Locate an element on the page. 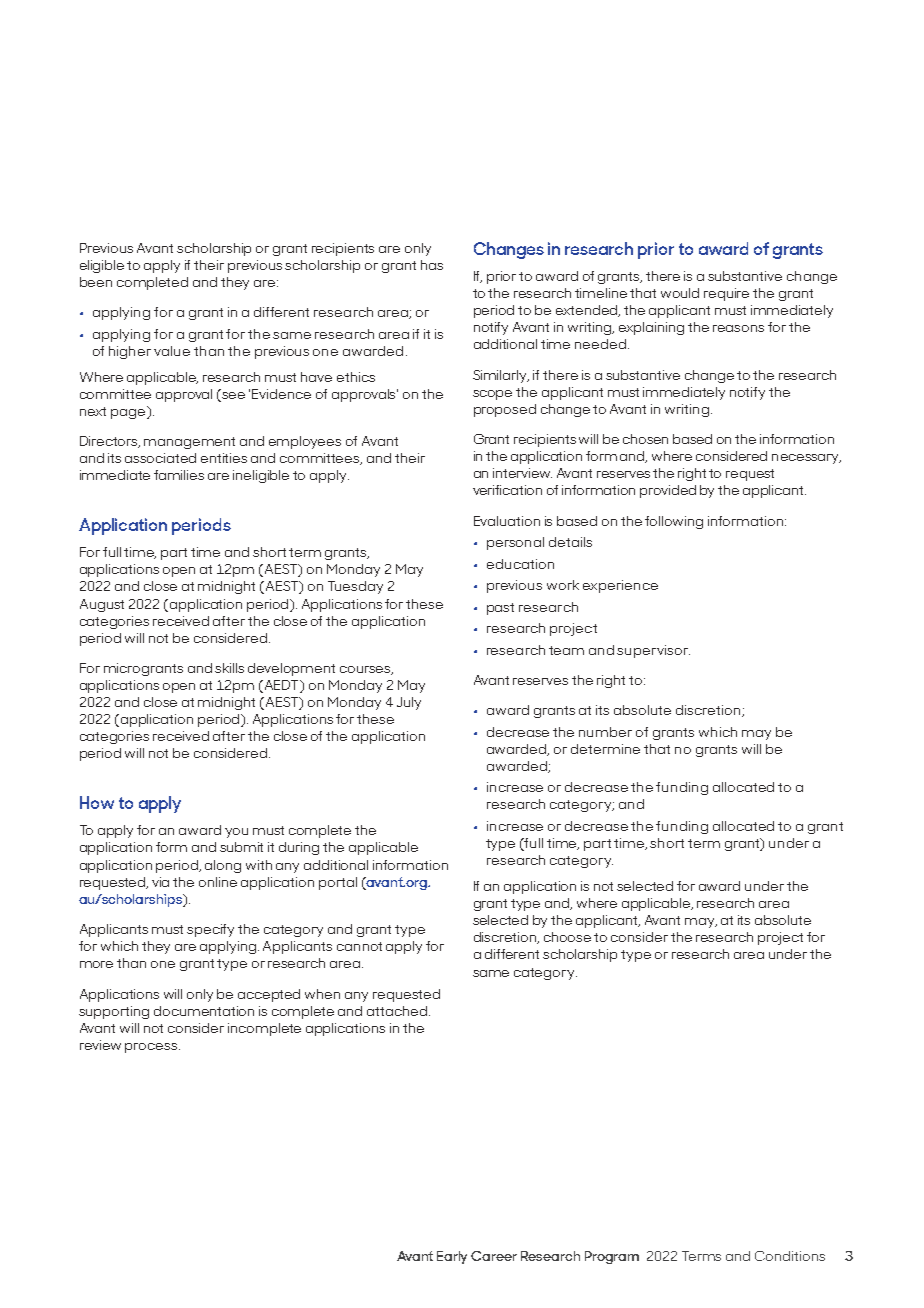 This document has height=1308, width=924. following is located at coordinates (674, 522).
